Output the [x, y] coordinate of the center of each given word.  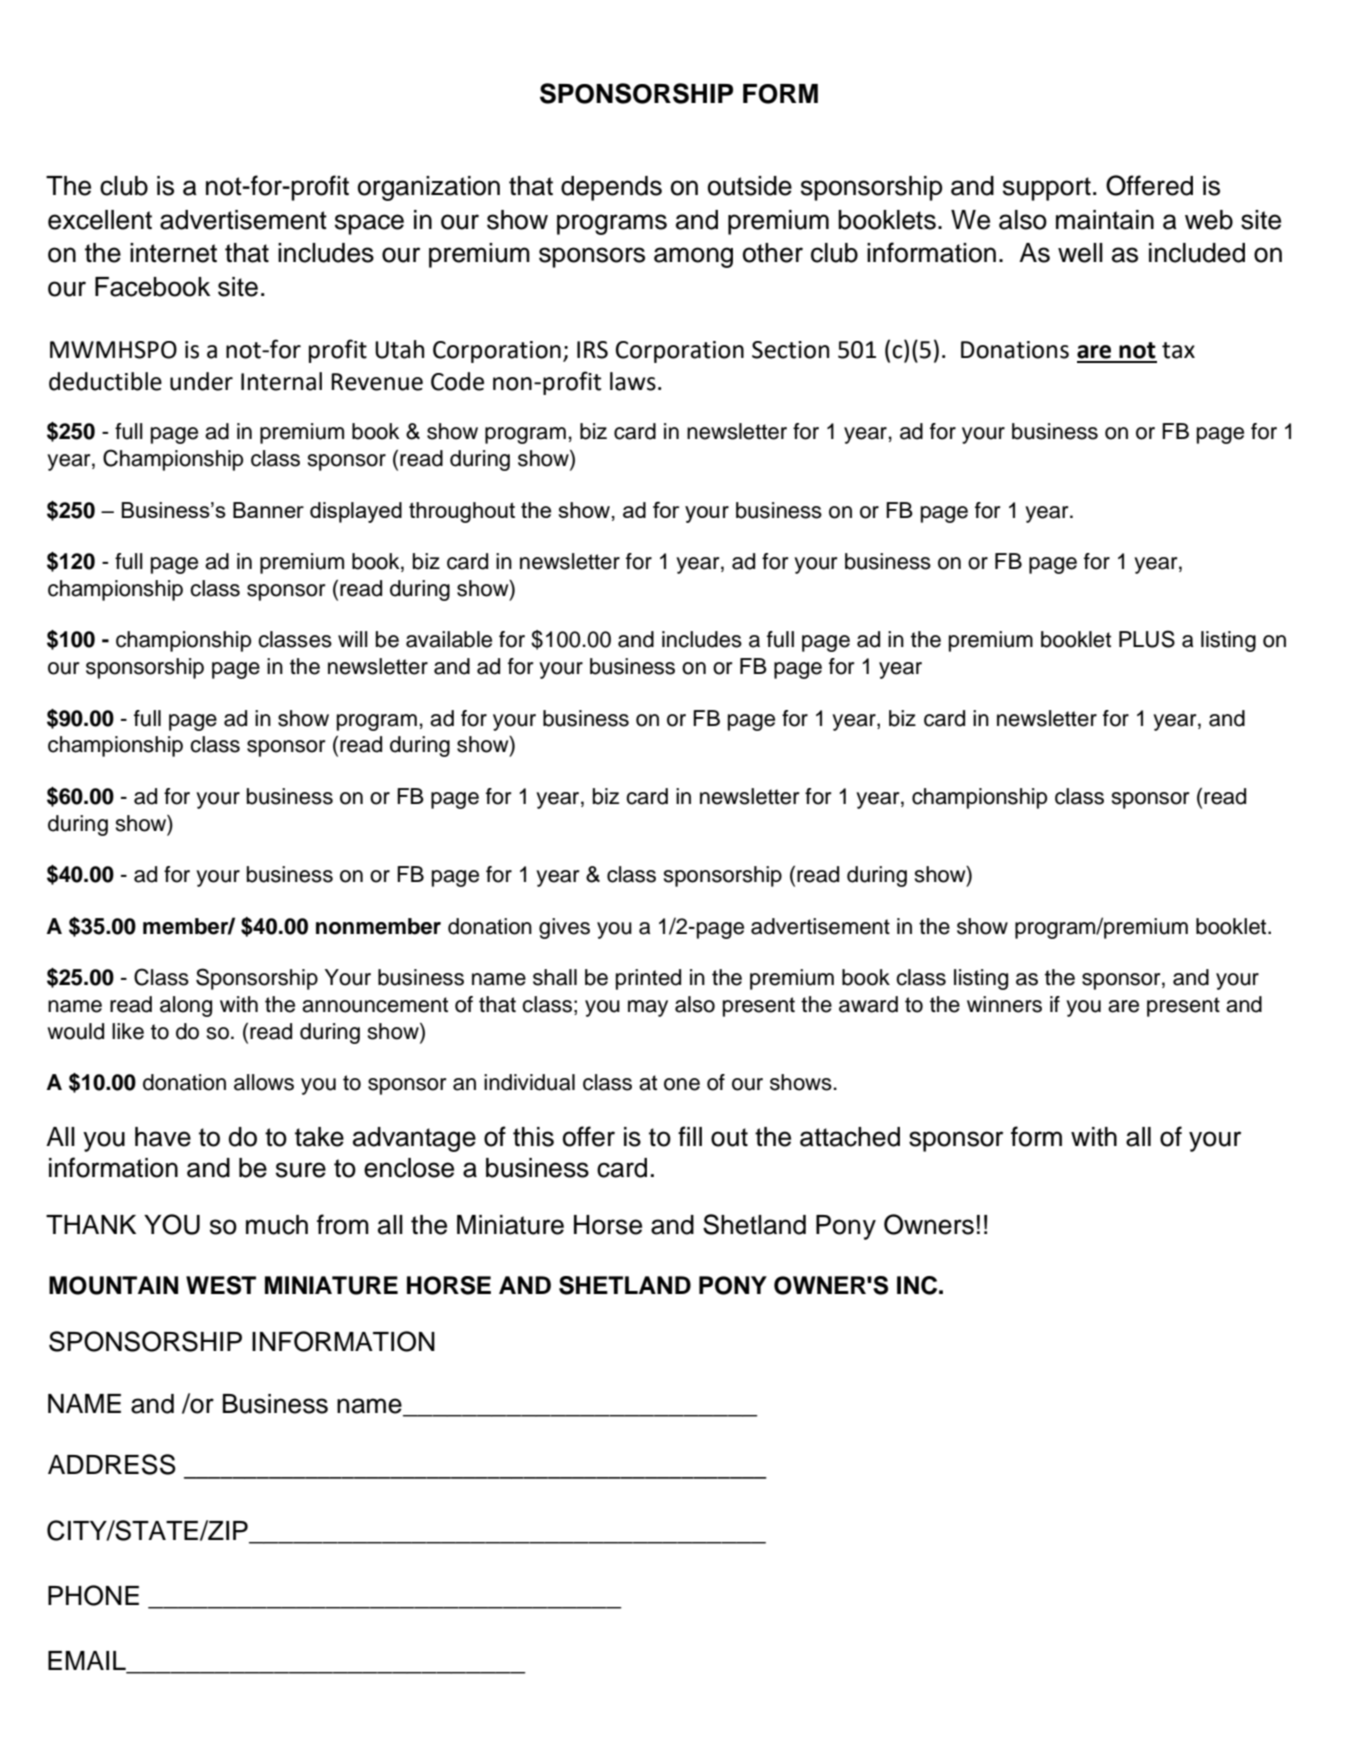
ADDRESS [112, 1464]
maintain [1105, 220]
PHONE [93, 1595]
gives [564, 928]
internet [173, 253]
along [186, 1006]
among [693, 257]
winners [1004, 1004]
